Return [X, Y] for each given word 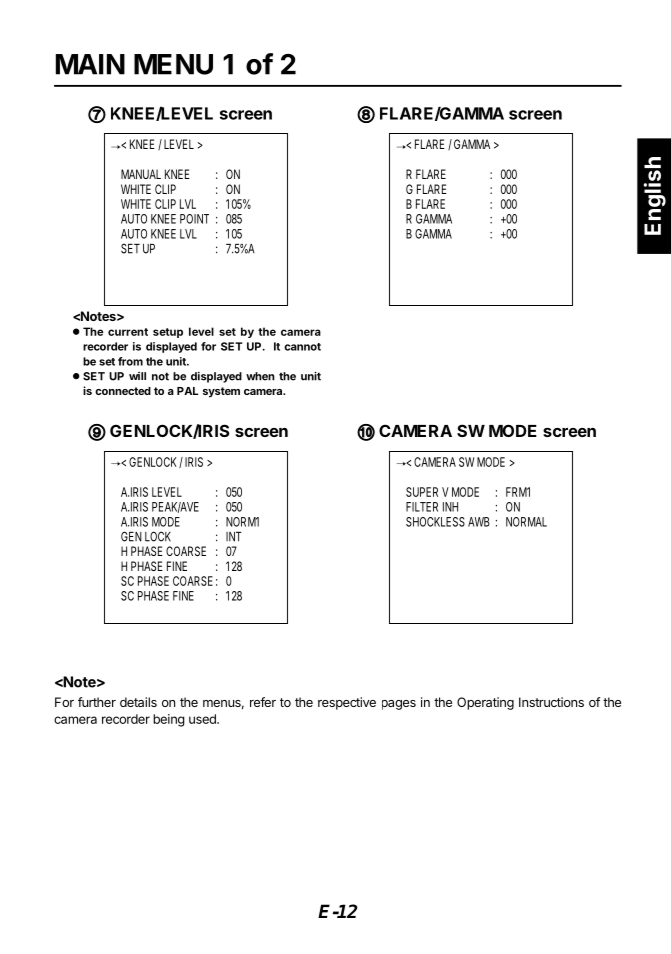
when [260, 376]
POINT [194, 219]
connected [123, 391]
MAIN [90, 64]
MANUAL [141, 174]
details [138, 702]
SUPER [422, 492]
